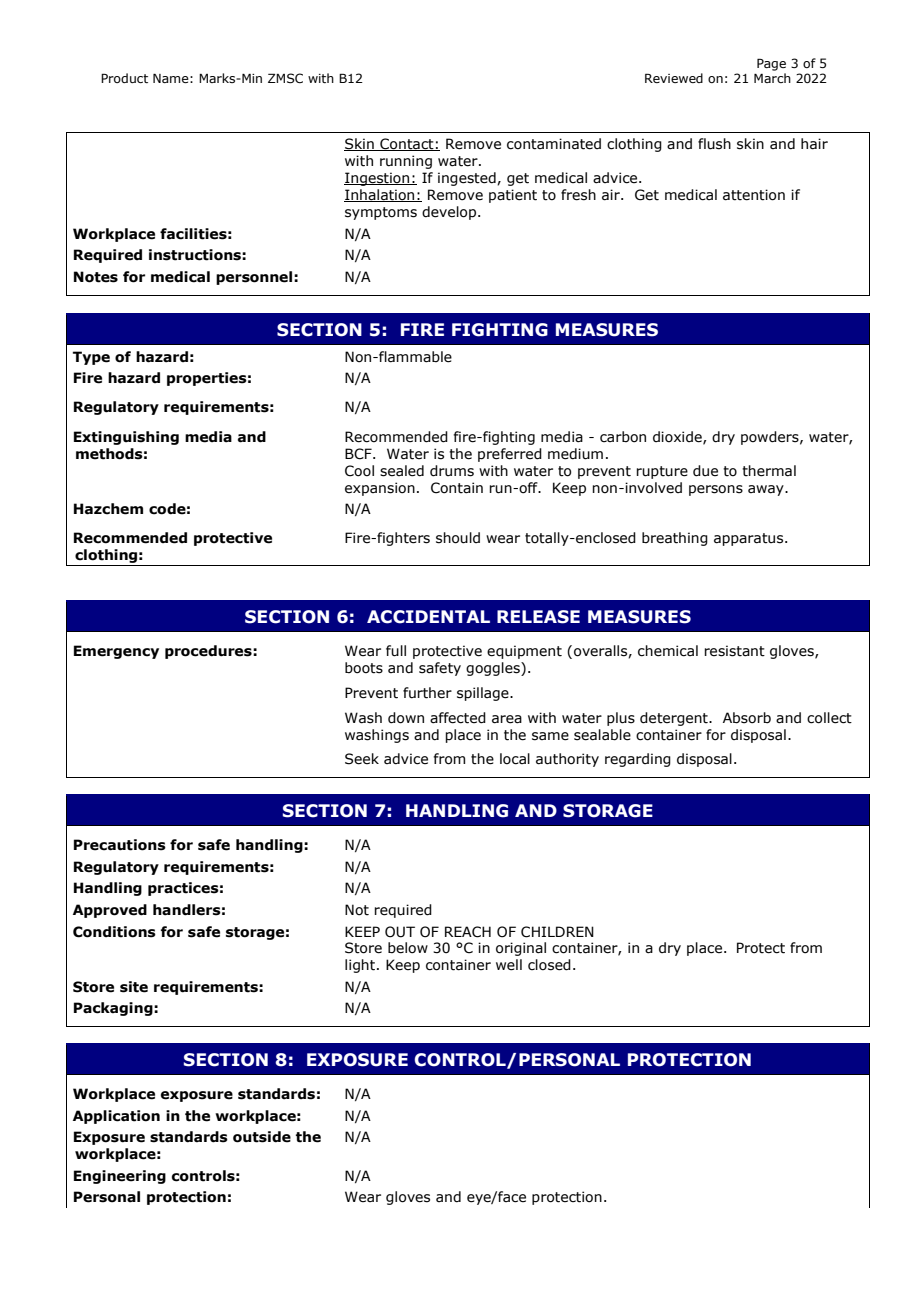  Describe the element at coordinates (407, 144) in the page. I see `Contact` at that location.
